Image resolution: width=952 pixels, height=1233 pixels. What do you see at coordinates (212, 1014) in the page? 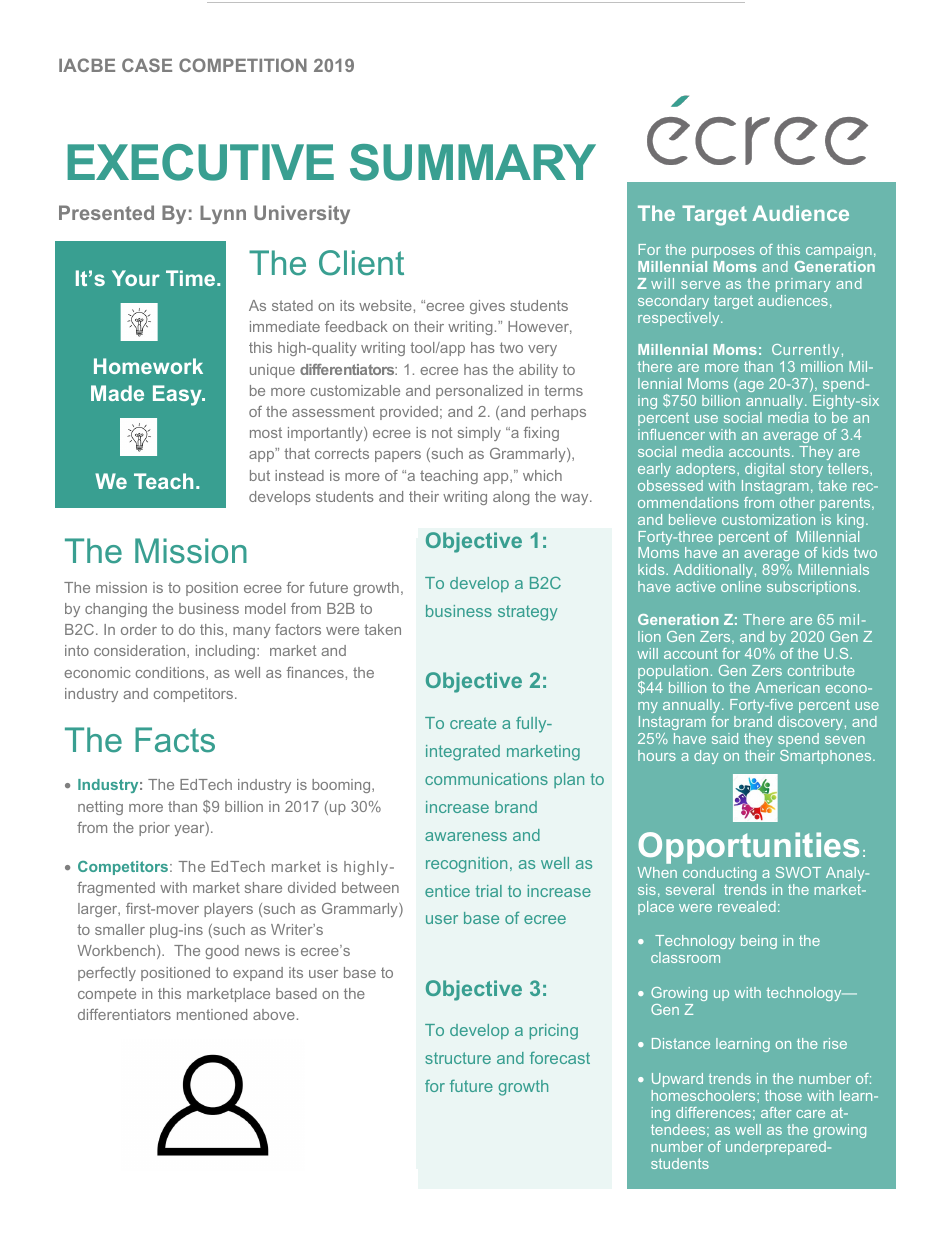
I see `mentioned` at bounding box center [212, 1014].
